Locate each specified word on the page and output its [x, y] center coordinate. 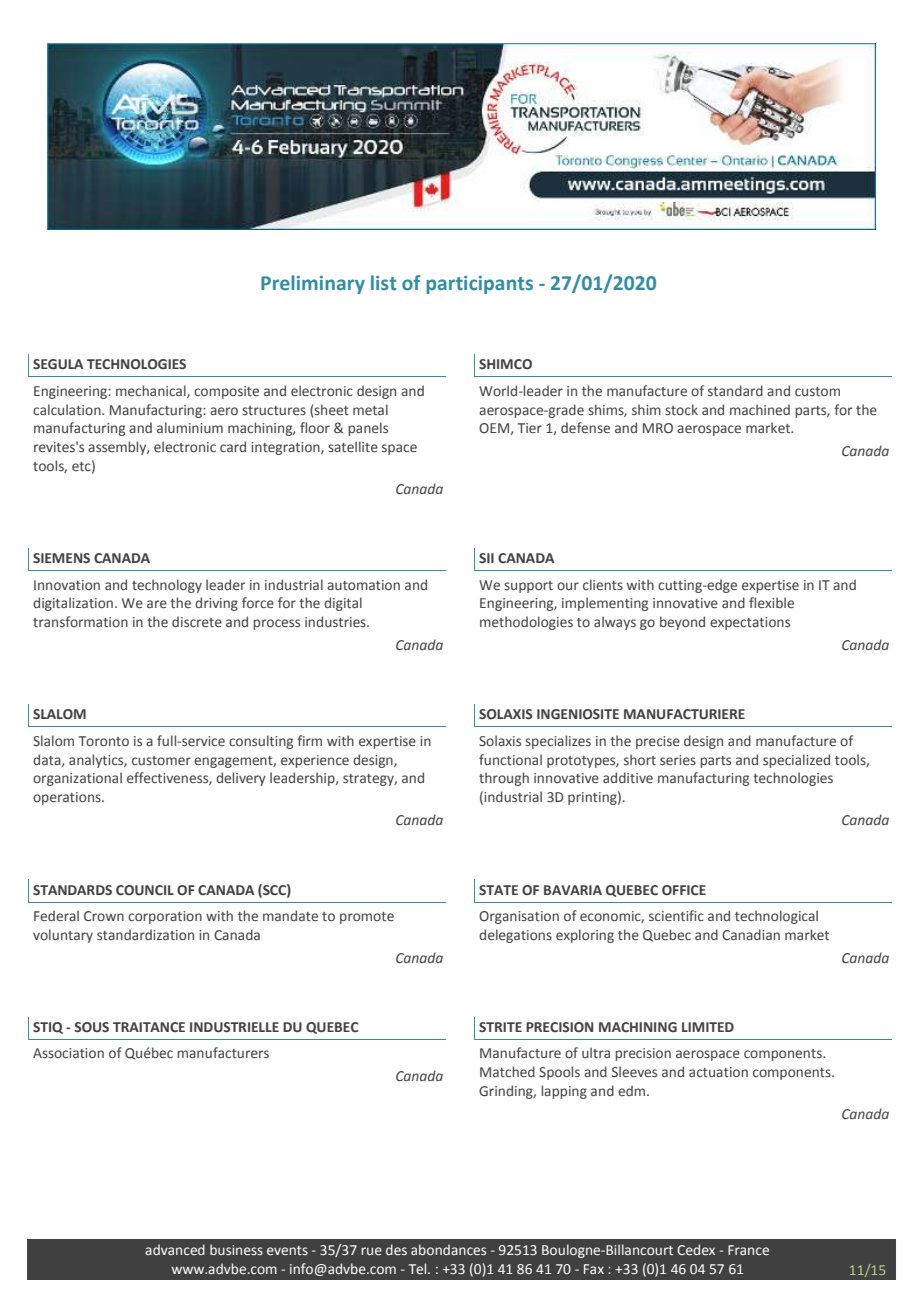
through [504, 779]
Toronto [104, 741]
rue [371, 1251]
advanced [175, 1249]
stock [681, 409]
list [383, 283]
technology [167, 586]
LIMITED [708, 1027]
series [678, 760]
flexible [771, 602]
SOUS [91, 1027]
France [748, 1250]
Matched [507, 1071]
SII [486, 558]
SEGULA [58, 364]
